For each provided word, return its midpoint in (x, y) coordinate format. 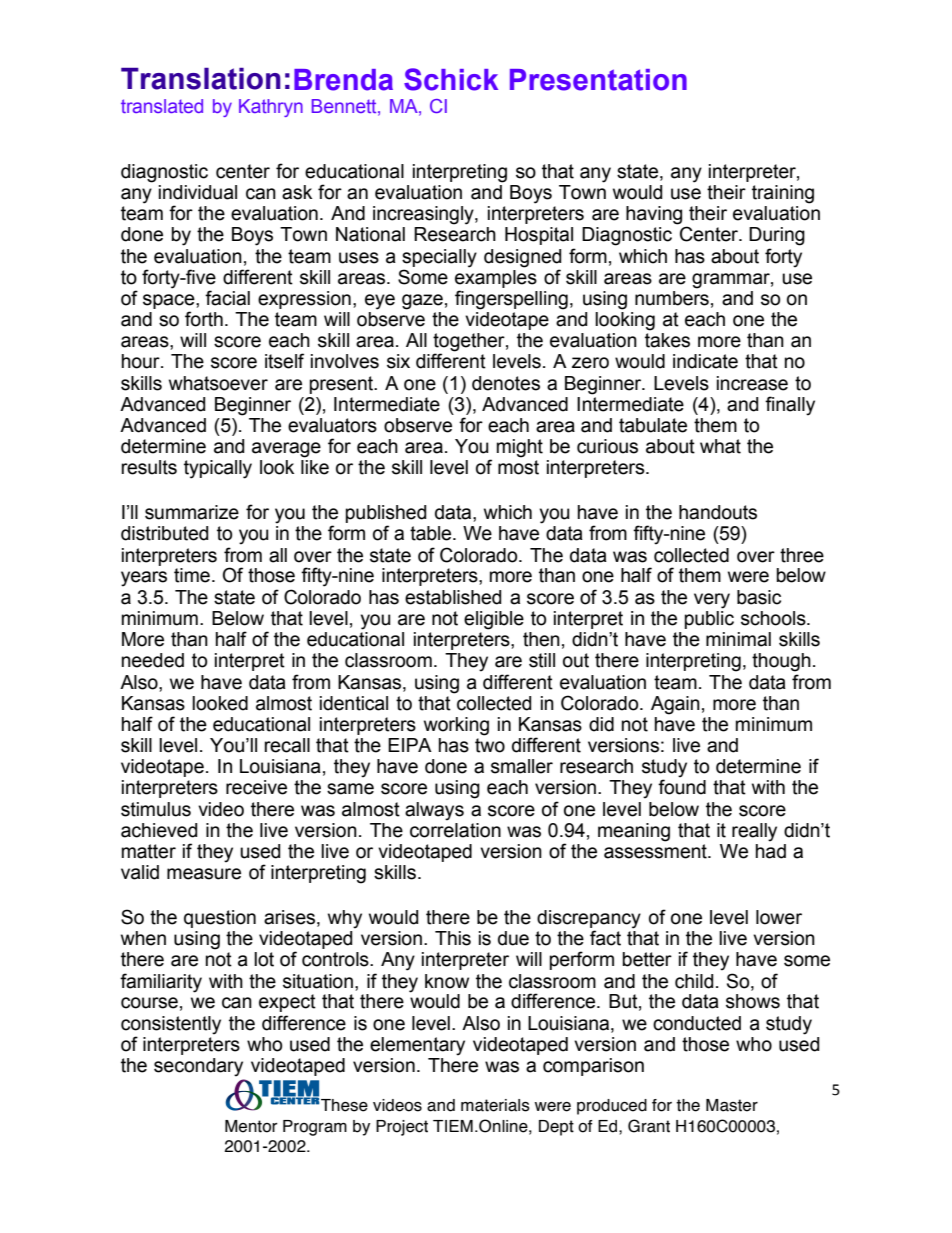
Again (675, 705)
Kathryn (271, 108)
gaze (422, 302)
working (456, 726)
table (432, 533)
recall (287, 745)
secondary (198, 1067)
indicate (705, 361)
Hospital (539, 236)
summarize (192, 512)
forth (204, 319)
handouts (718, 512)
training (783, 194)
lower (779, 917)
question (220, 919)
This (453, 938)
